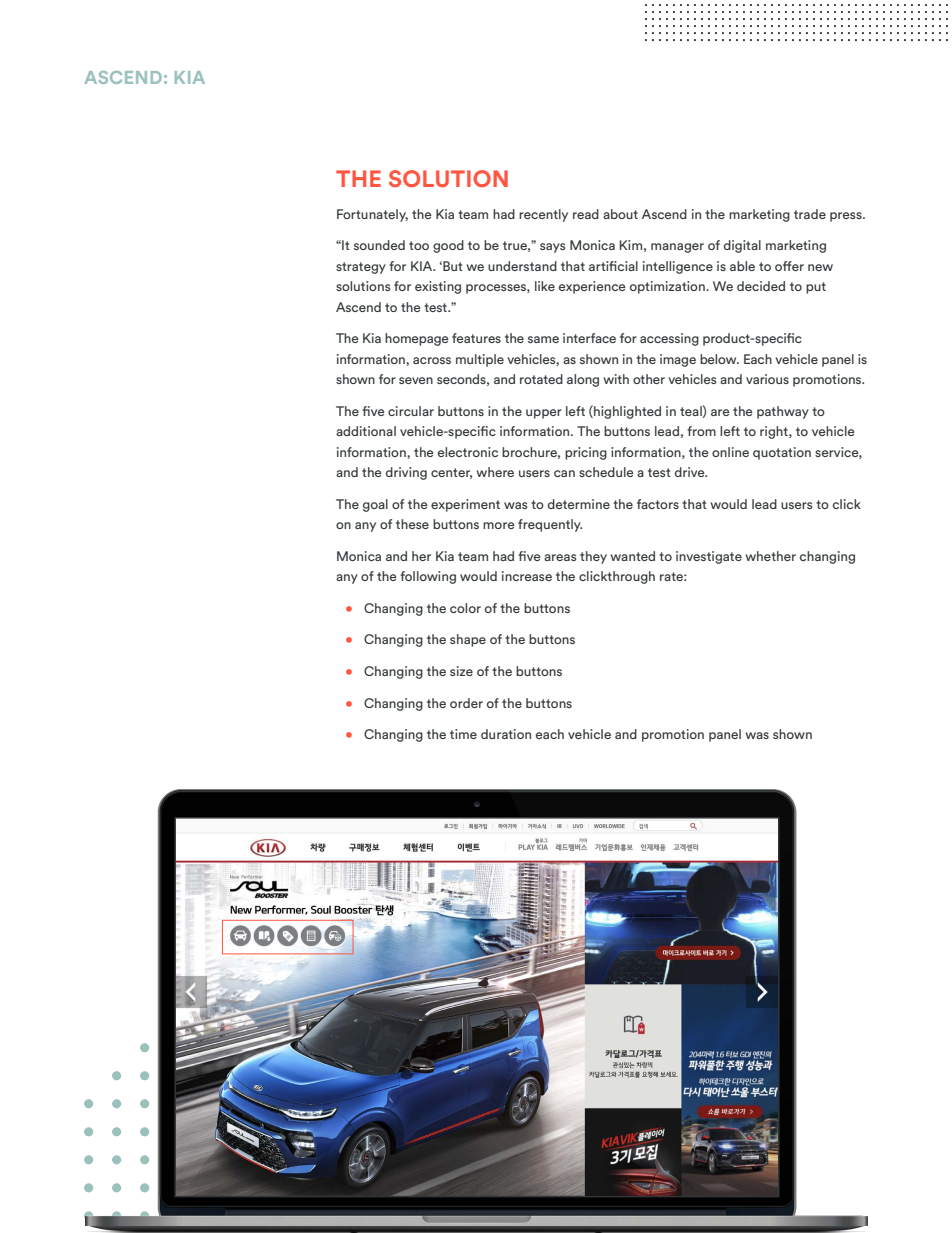 The image size is (952, 1233). I want to click on following, so click(428, 577).
